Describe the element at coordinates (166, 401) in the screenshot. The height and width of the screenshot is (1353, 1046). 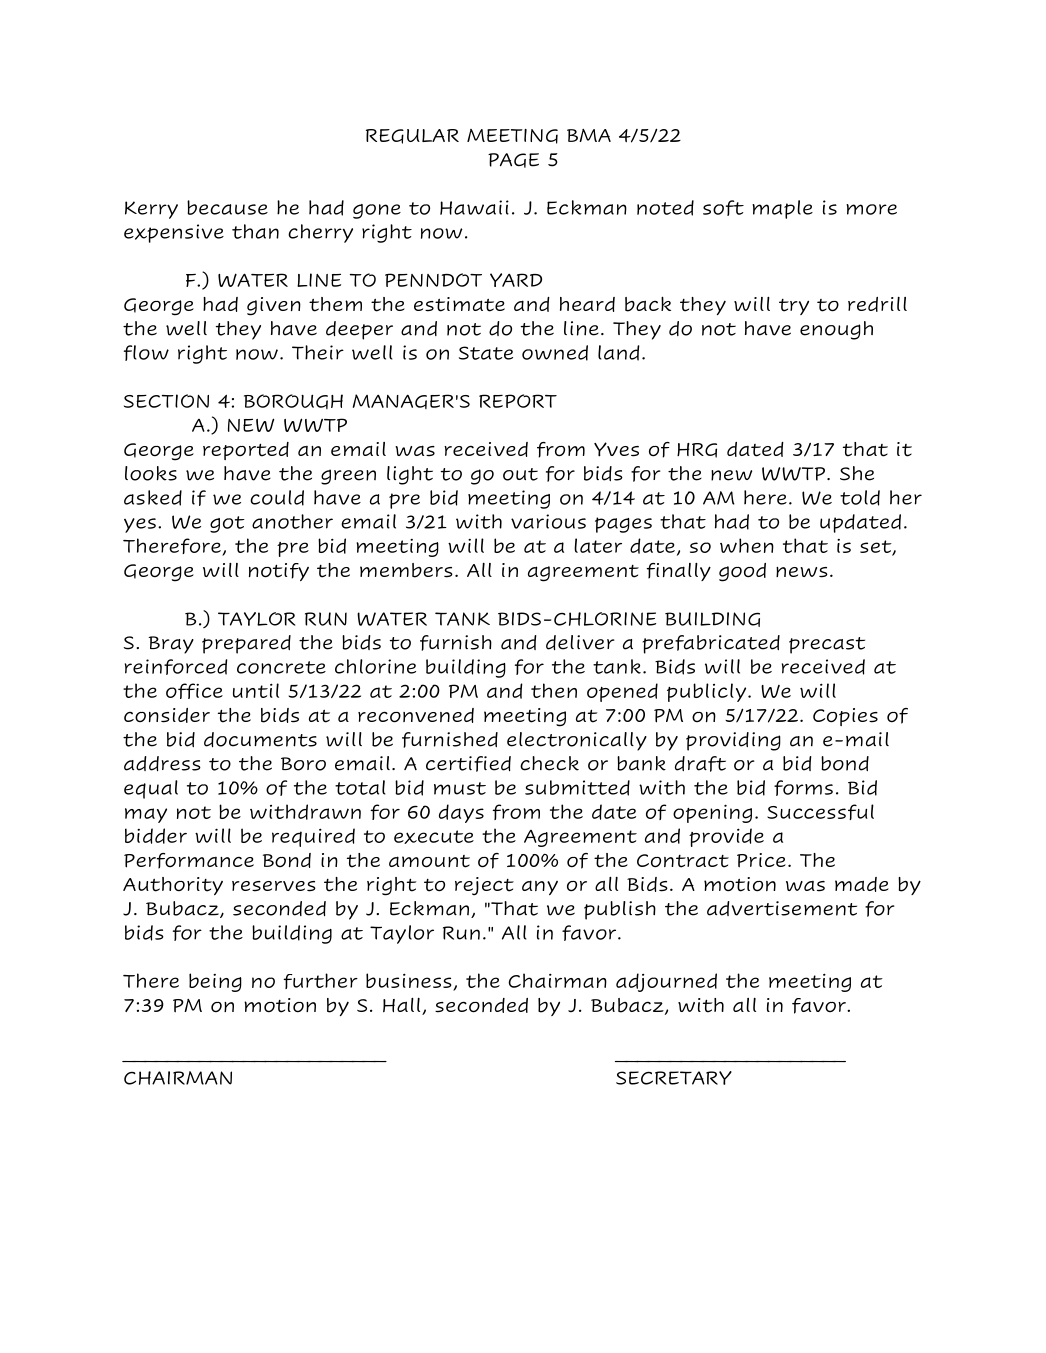
I see `SECTION` at that location.
